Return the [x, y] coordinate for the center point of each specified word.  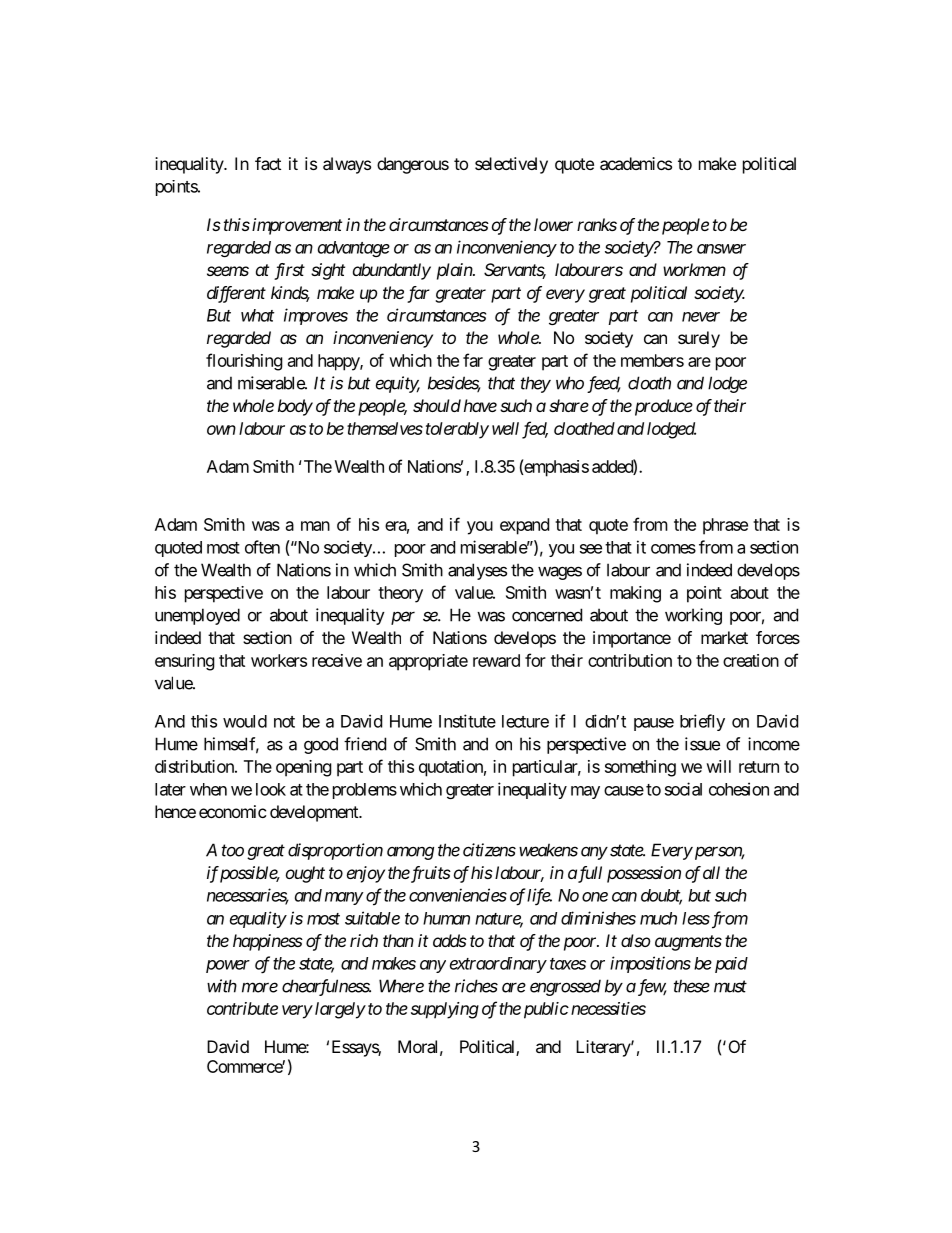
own [221, 430]
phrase [725, 526]
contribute [242, 1008]
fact [268, 163]
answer [721, 249]
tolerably [457, 430]
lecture [525, 721]
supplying [445, 1010]
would [245, 721]
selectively [511, 165]
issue [702, 744]
